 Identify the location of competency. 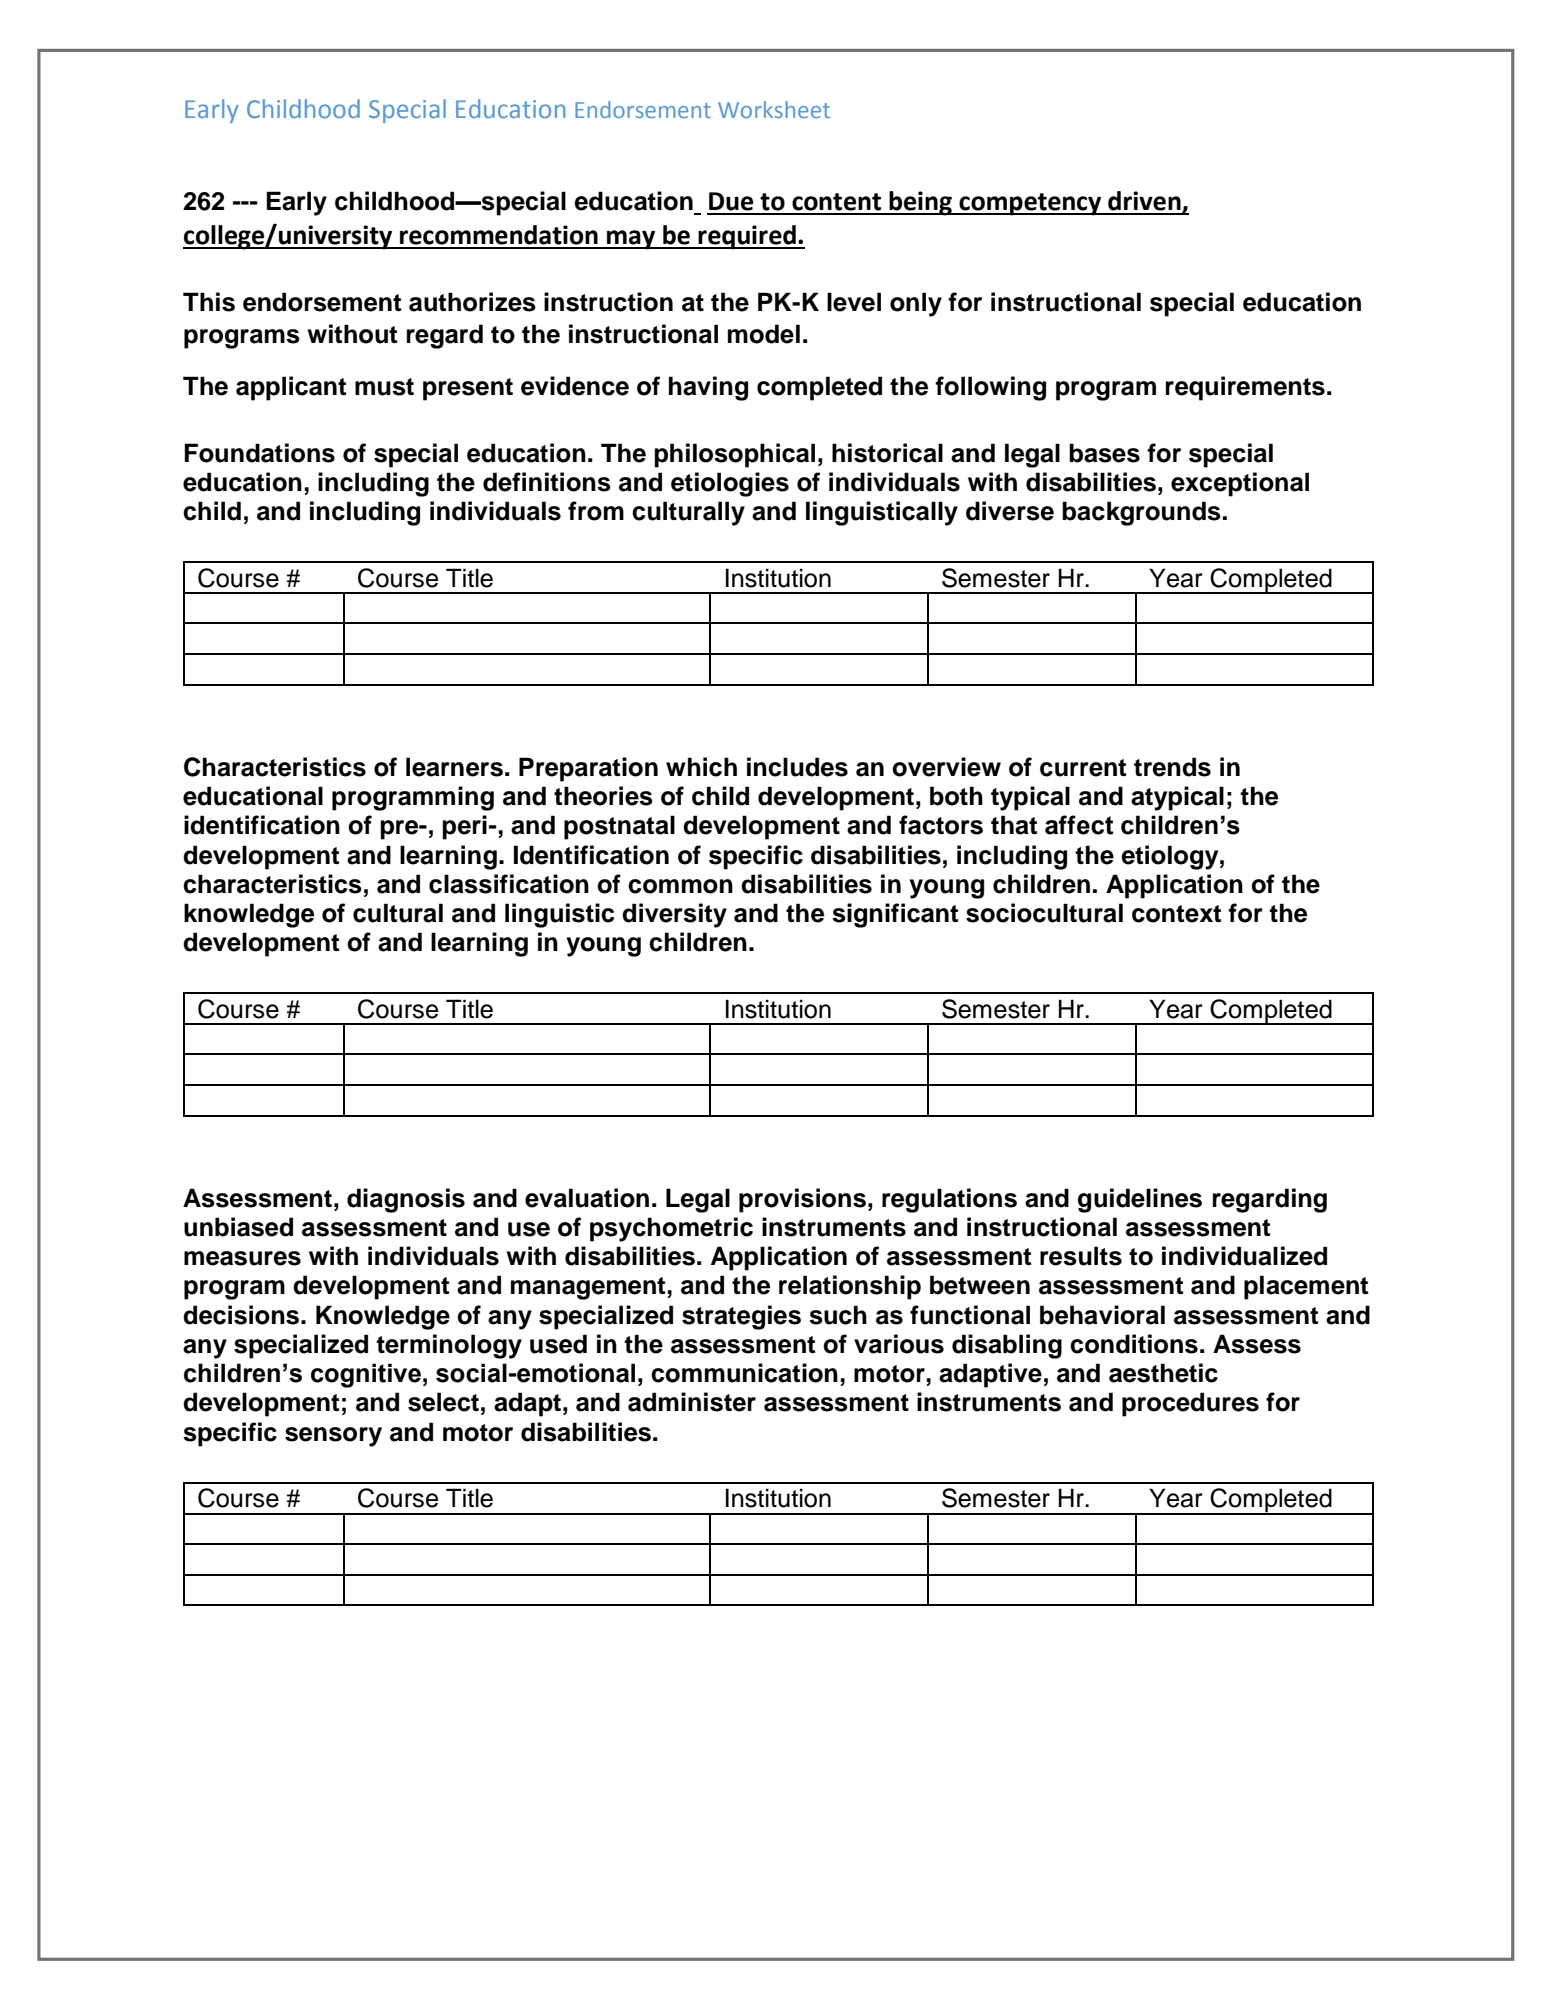
(1030, 204).
